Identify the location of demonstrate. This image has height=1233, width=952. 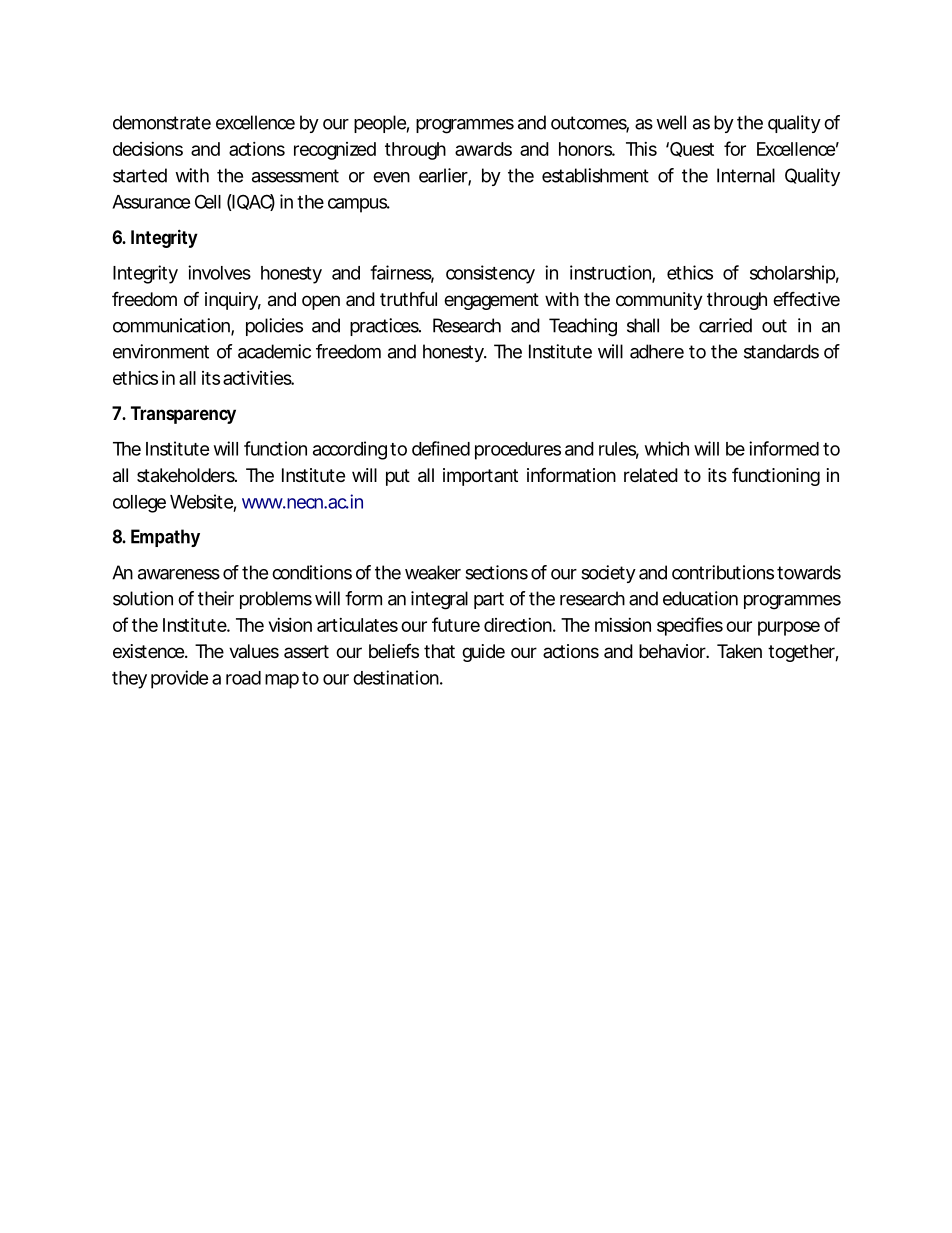
(162, 122).
